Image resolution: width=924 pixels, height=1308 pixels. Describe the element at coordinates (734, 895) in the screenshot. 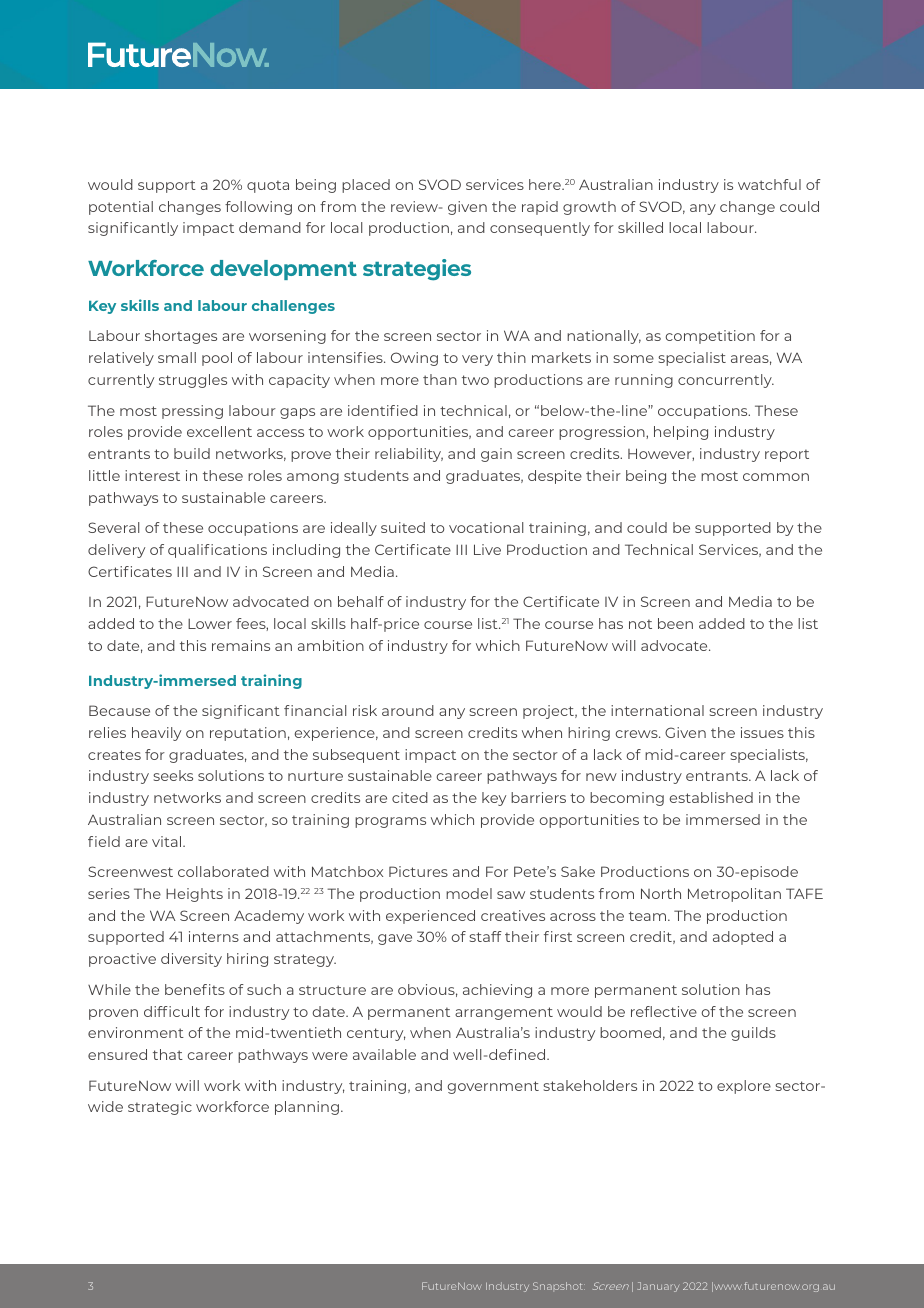

I see `Metropolitan` at that location.
